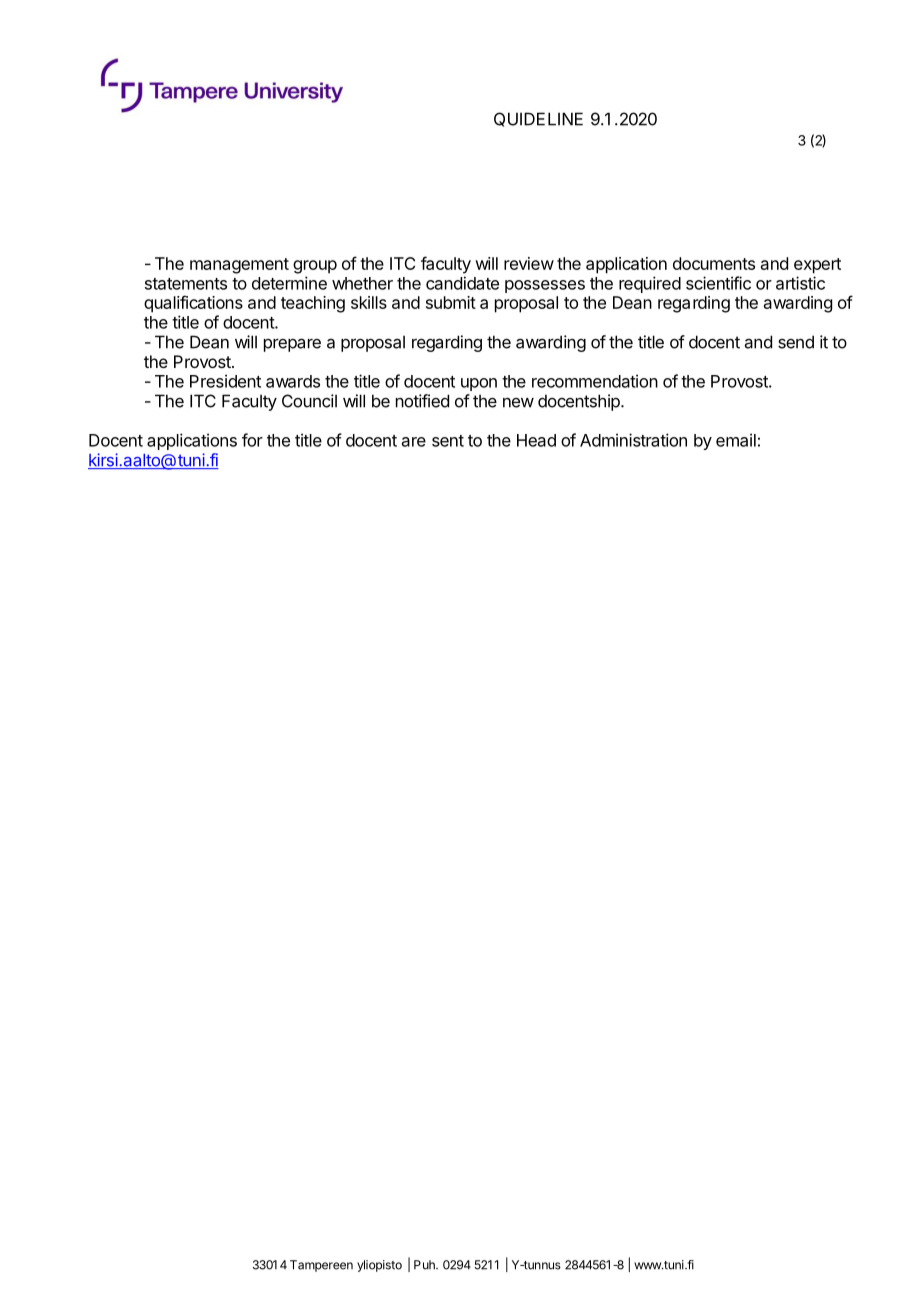  Describe the element at coordinates (425, 1265) in the screenshot. I see `Puh` at that location.
